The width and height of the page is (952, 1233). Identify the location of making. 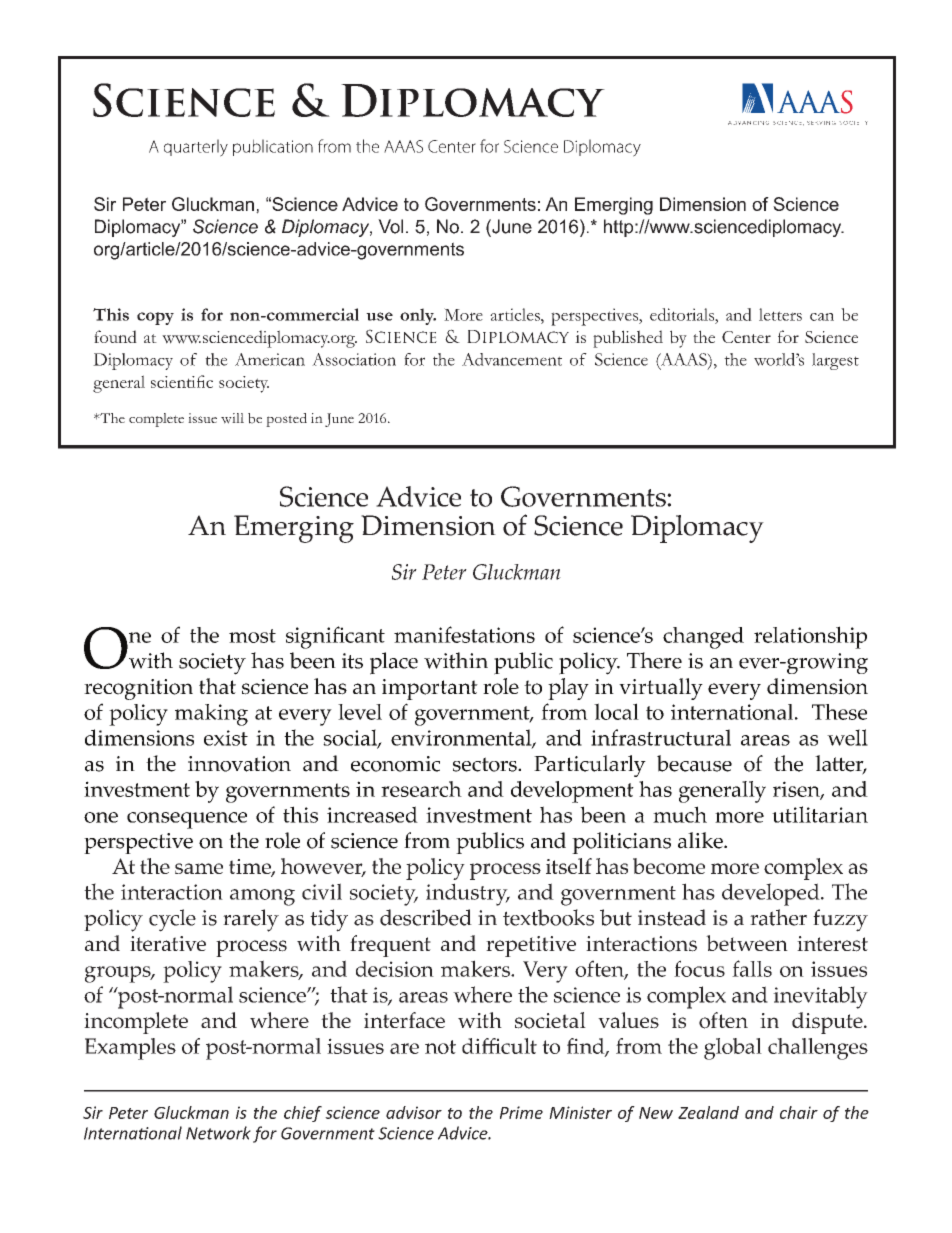
(211, 715).
